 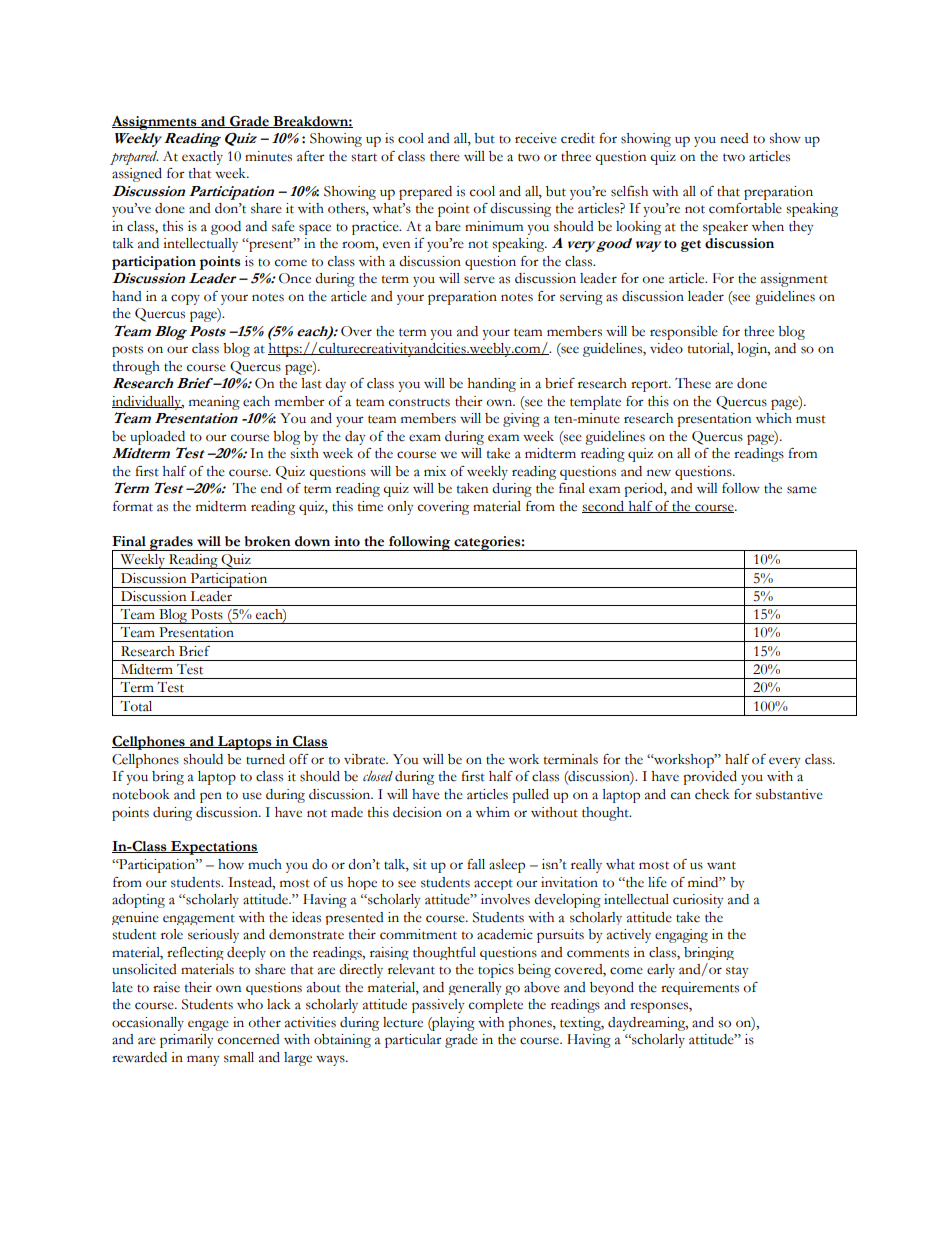 I want to click on need, so click(x=734, y=138).
